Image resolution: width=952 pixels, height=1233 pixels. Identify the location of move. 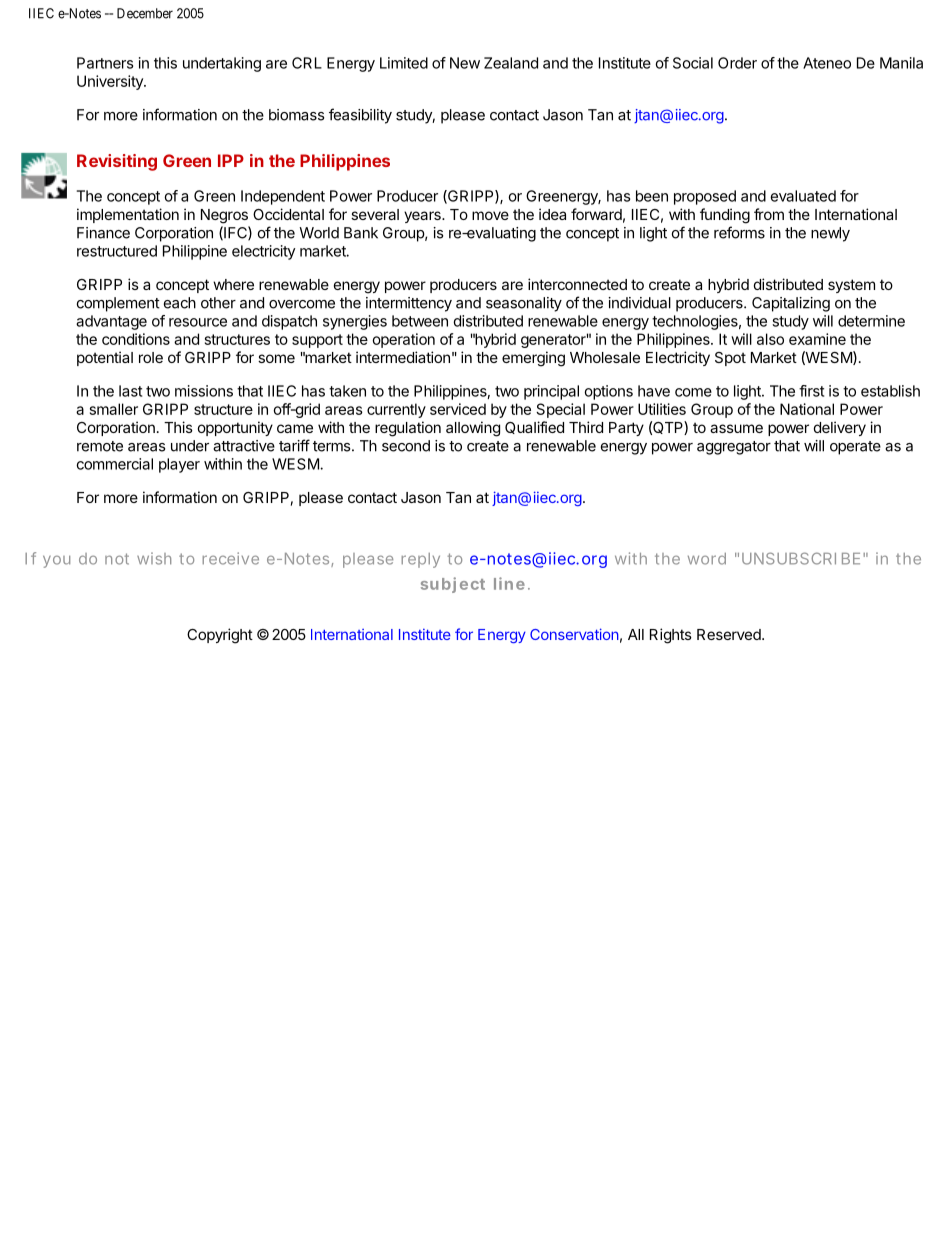
(490, 215).
